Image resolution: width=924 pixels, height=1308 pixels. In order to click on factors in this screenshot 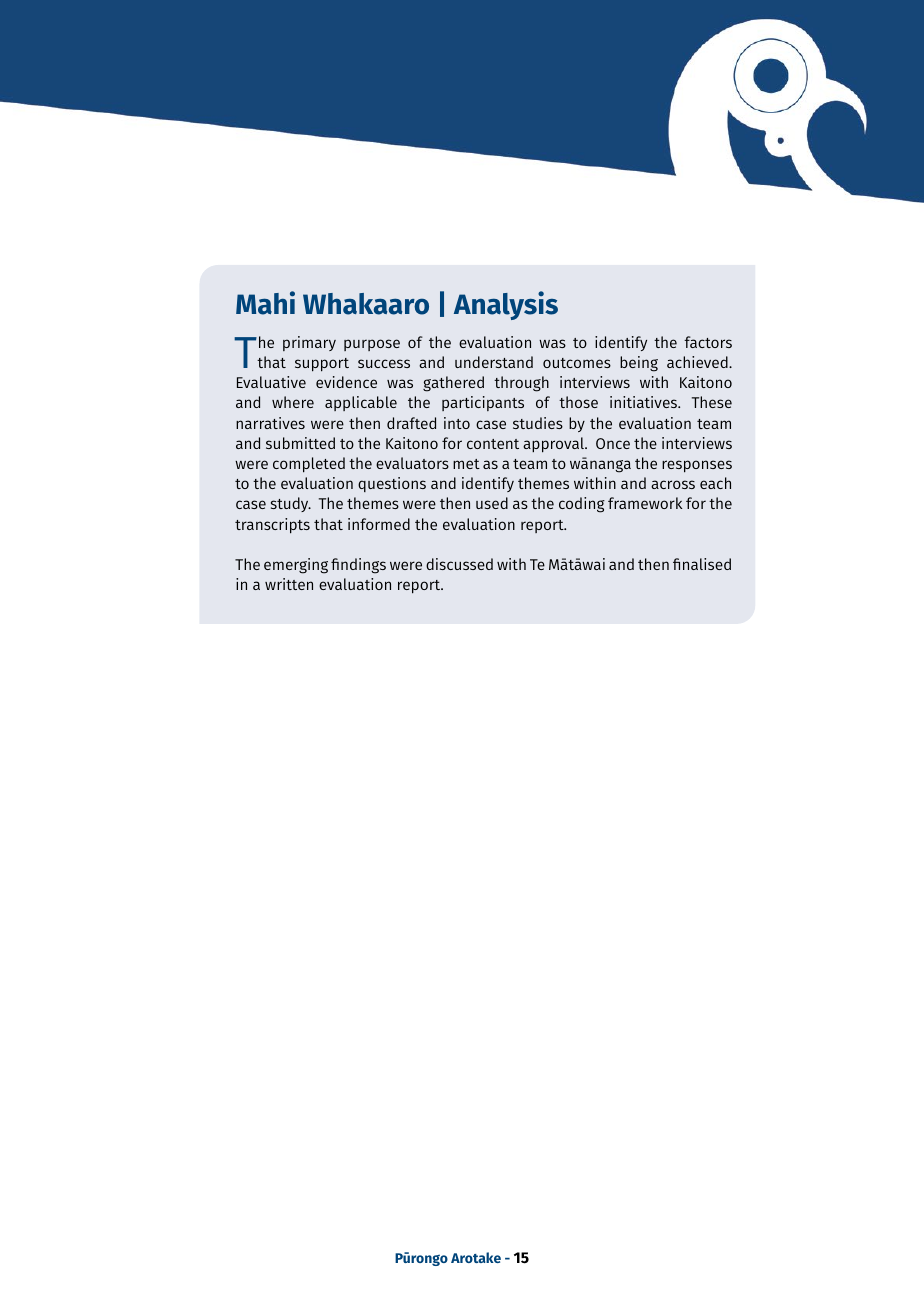, I will do `click(708, 342)`.
